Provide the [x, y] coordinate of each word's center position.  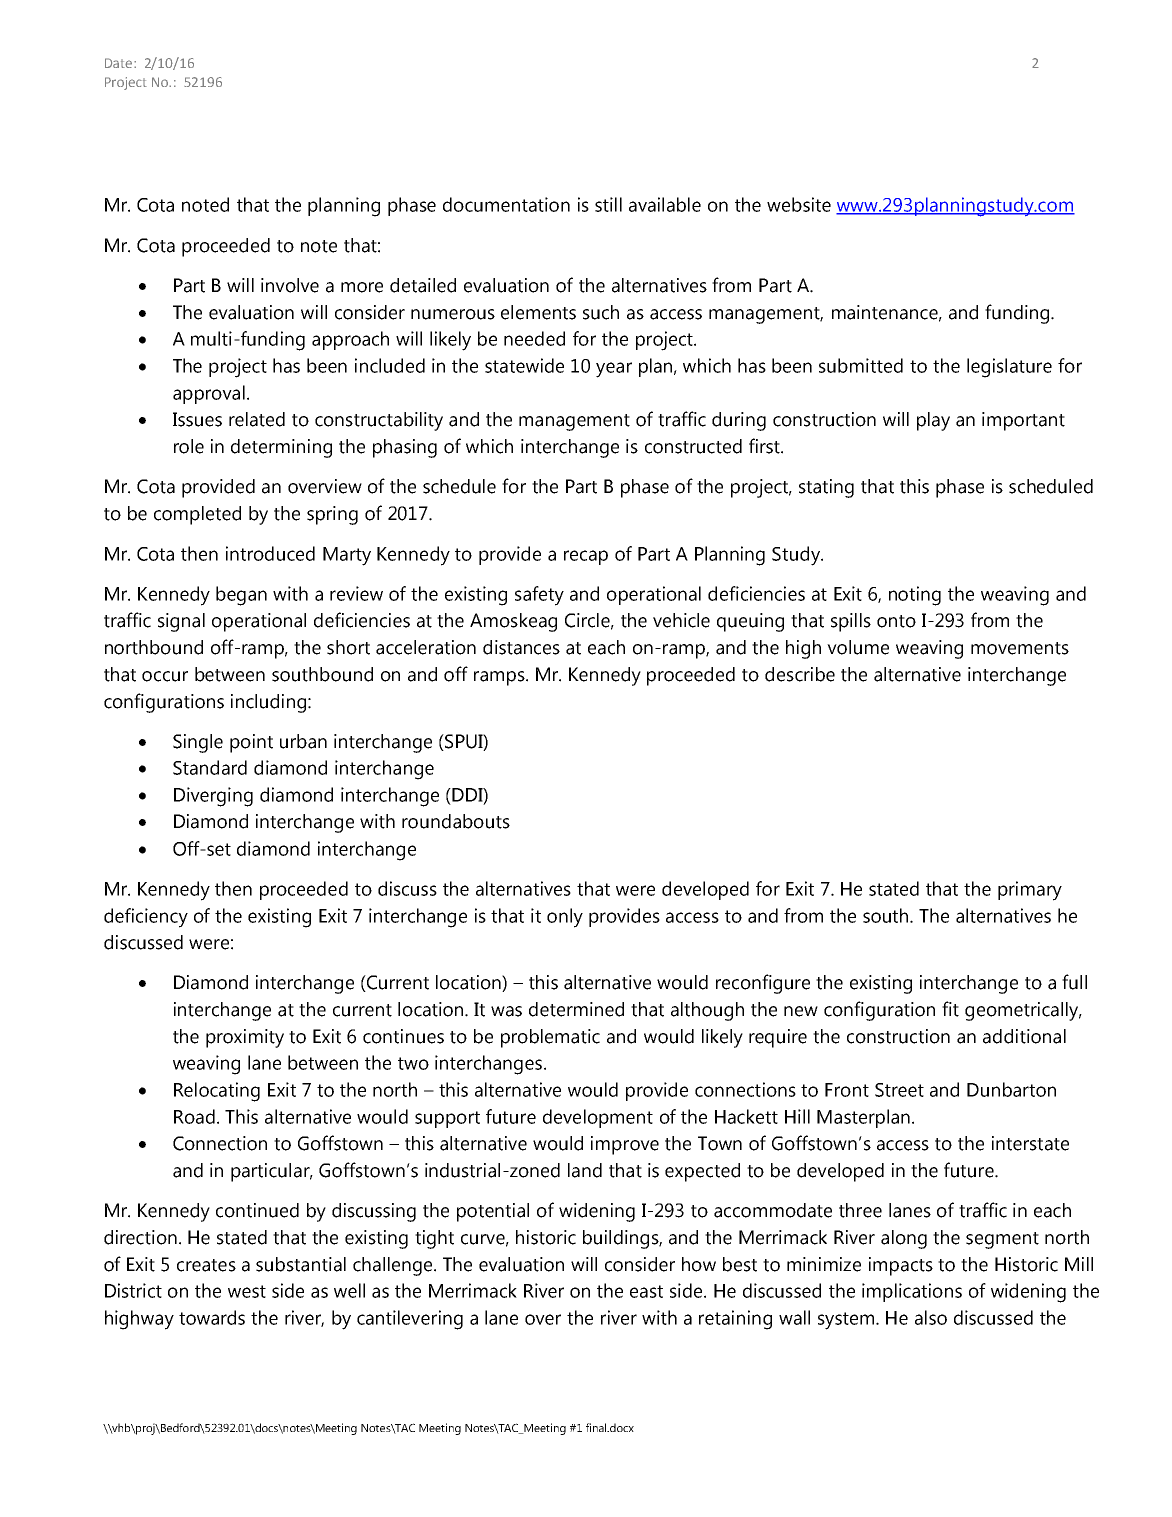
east [646, 1291]
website [799, 204]
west [247, 1291]
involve [290, 285]
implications [912, 1292]
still [608, 204]
